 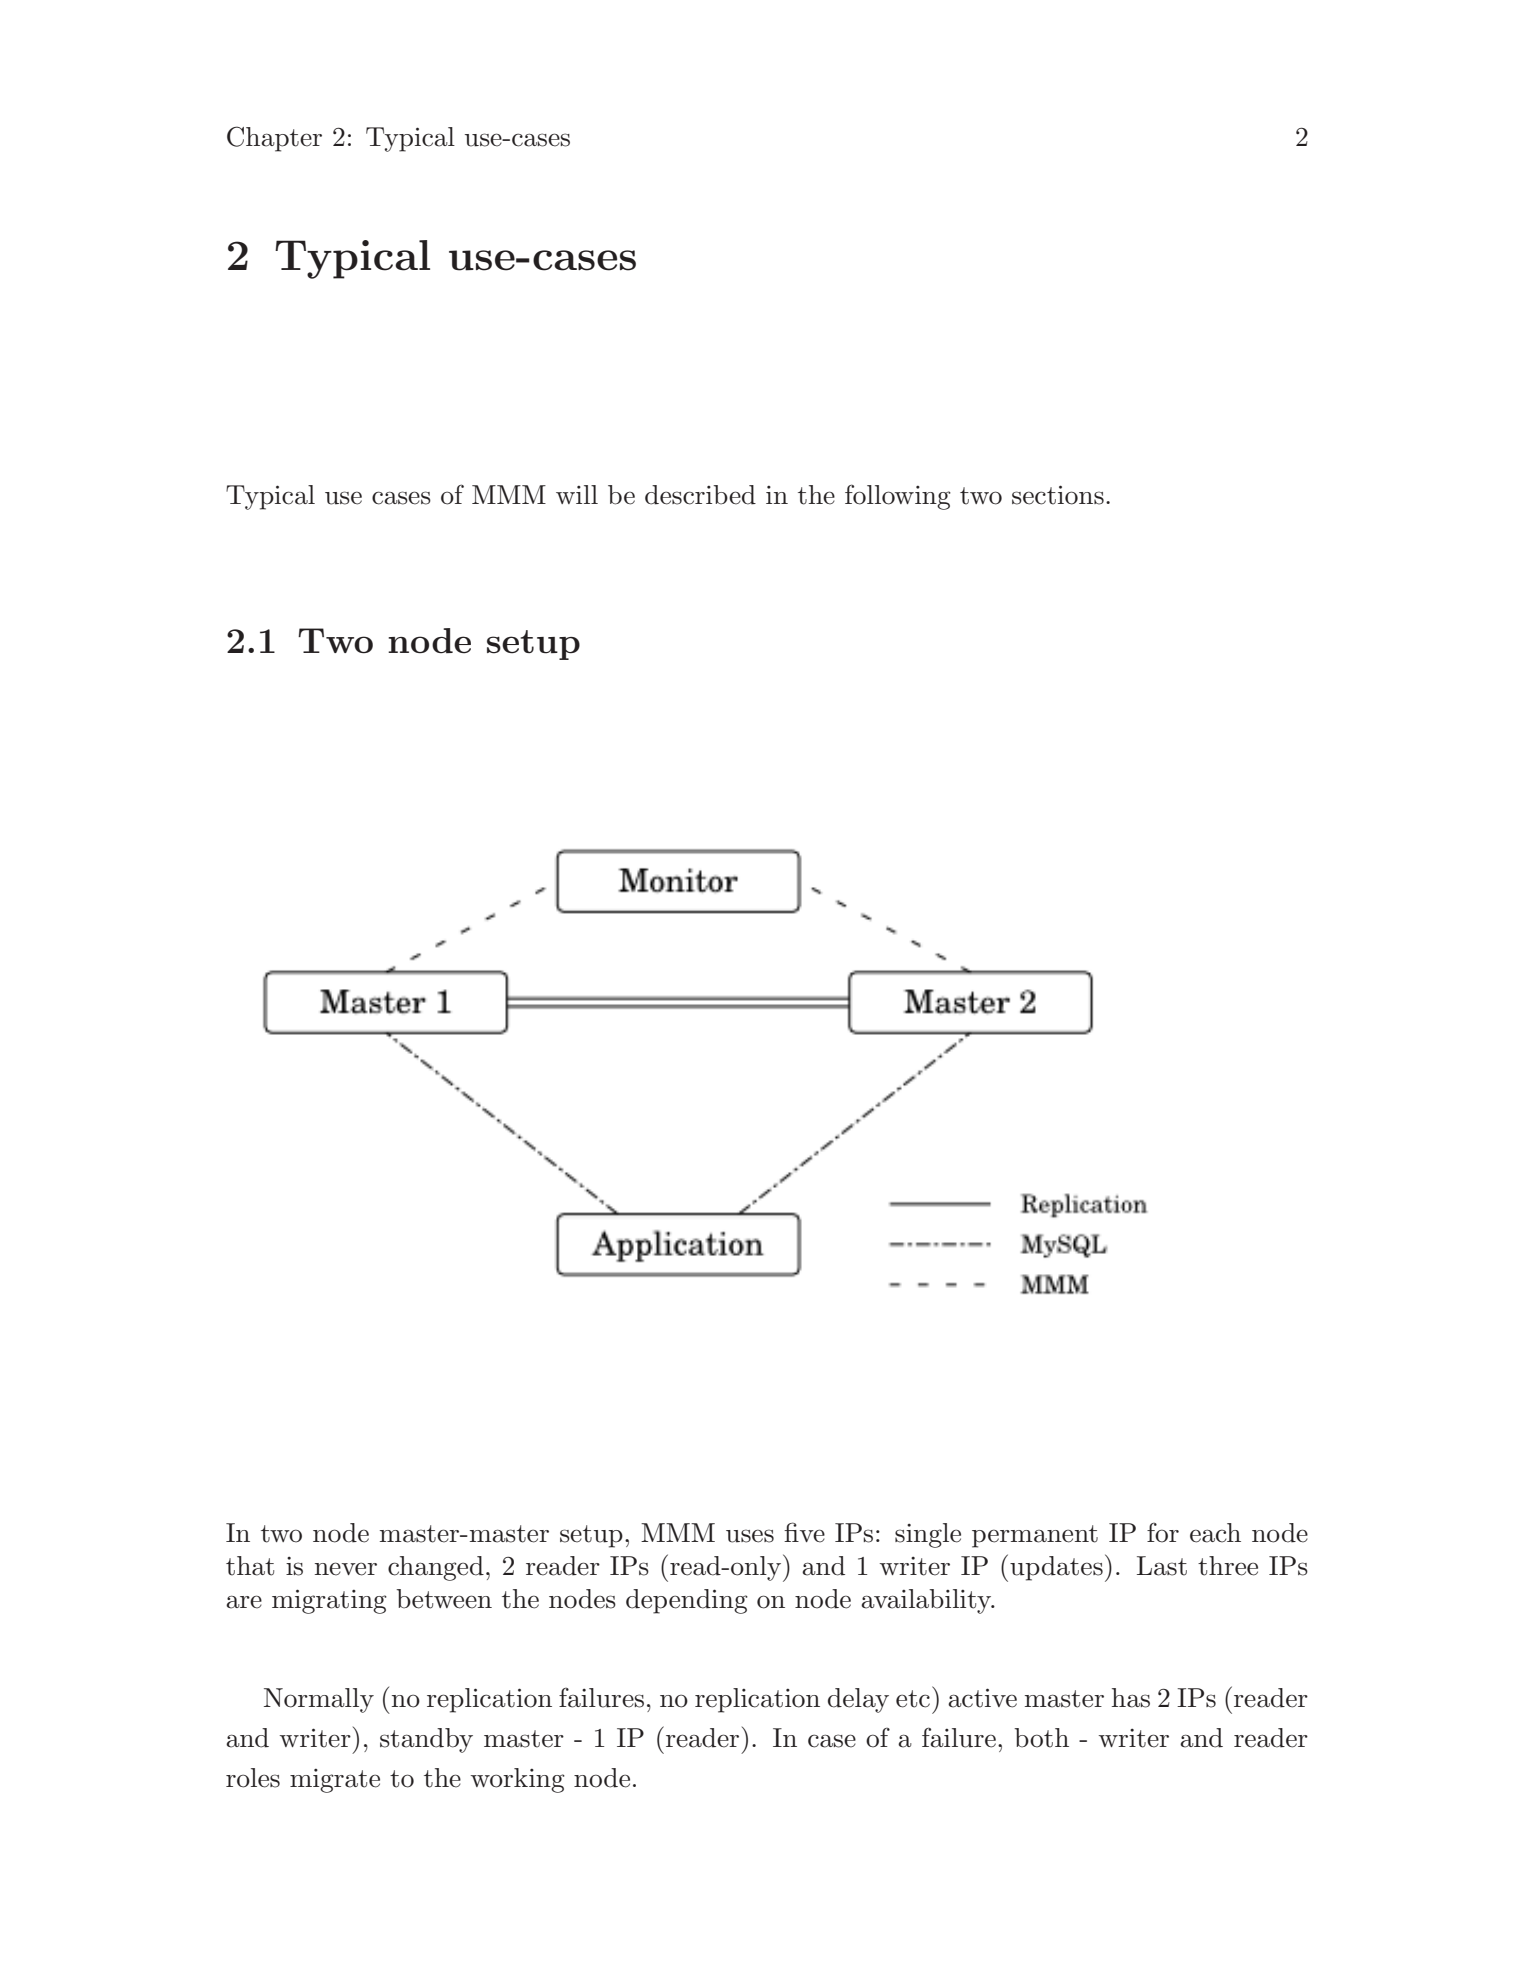 I want to click on described, so click(x=700, y=495).
